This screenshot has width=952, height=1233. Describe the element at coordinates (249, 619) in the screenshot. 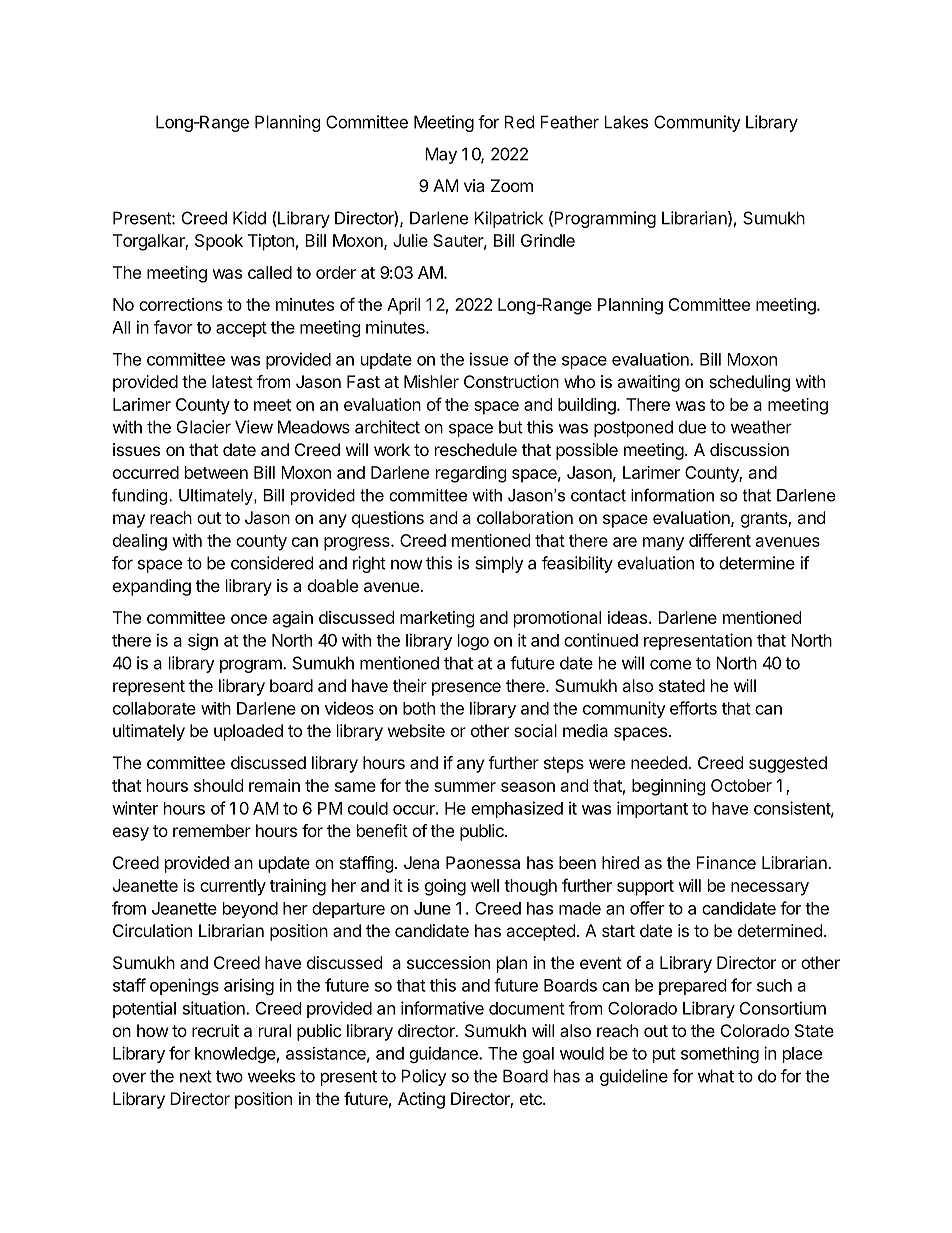

I see `once` at that location.
